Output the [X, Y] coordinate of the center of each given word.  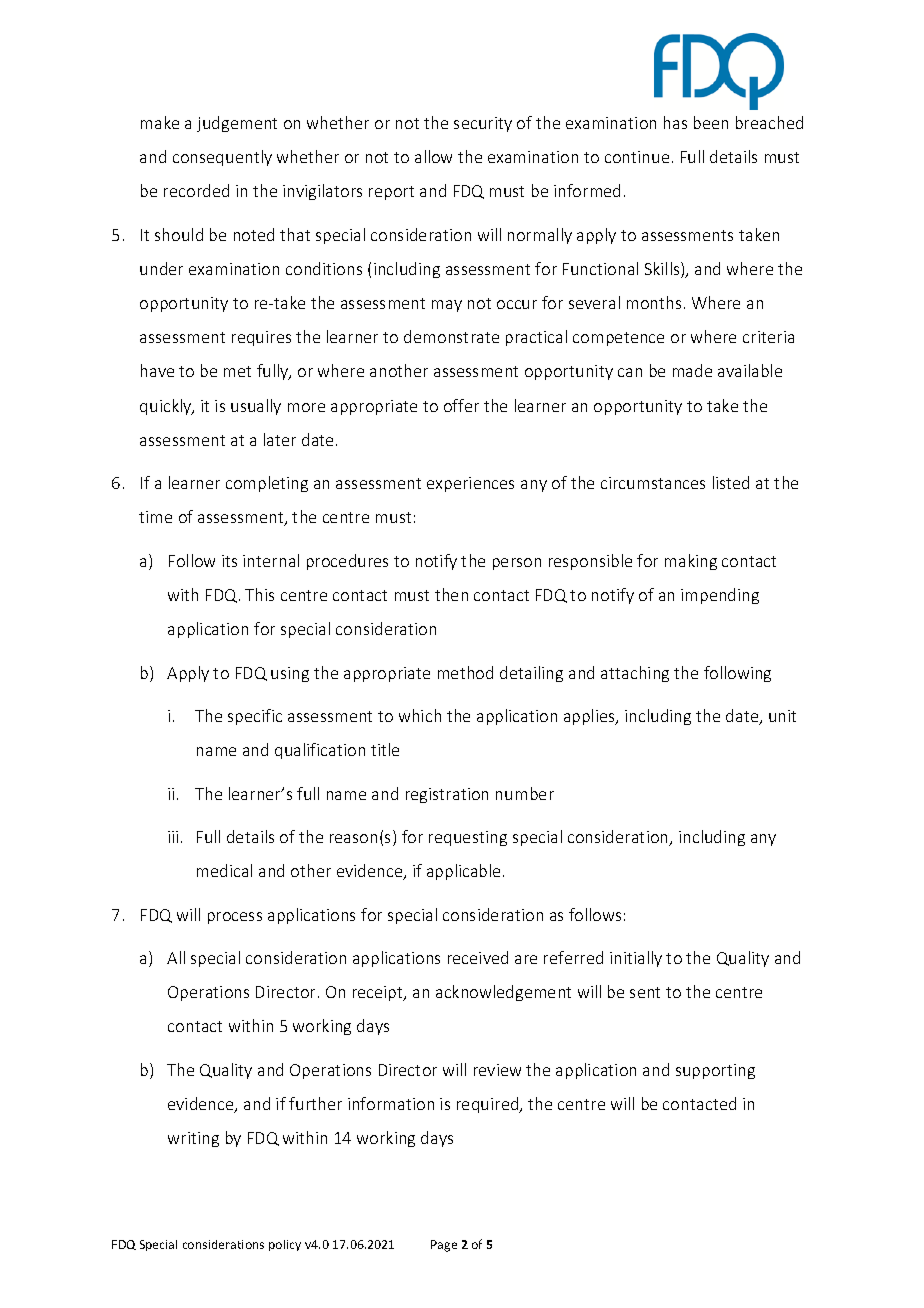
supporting [715, 1071]
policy [285, 1245]
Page [444, 1246]
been [711, 122]
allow [433, 156]
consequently [222, 158]
